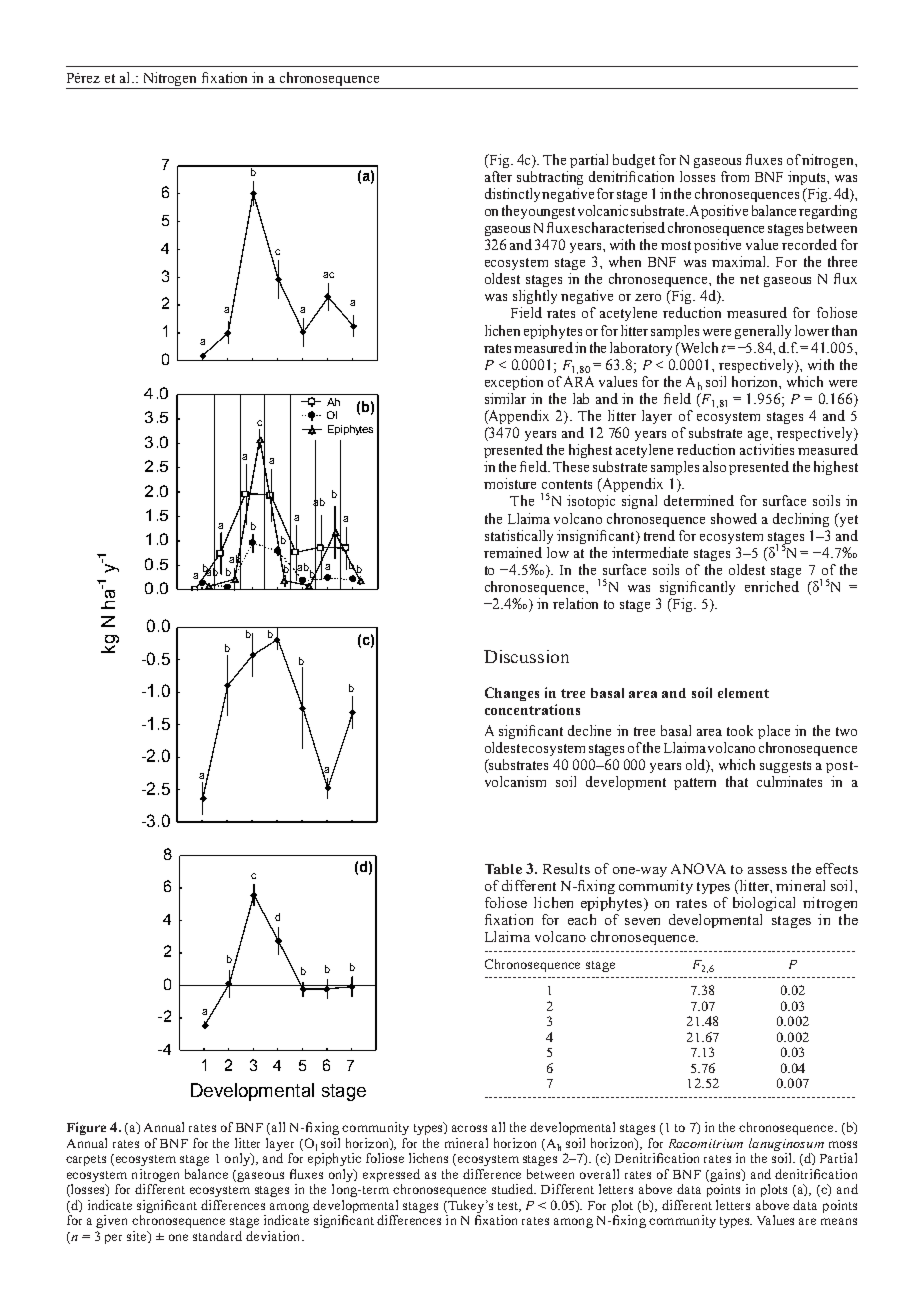 This image has width=924, height=1308. What do you see at coordinates (512, 694) in the image?
I see `Changes` at bounding box center [512, 694].
